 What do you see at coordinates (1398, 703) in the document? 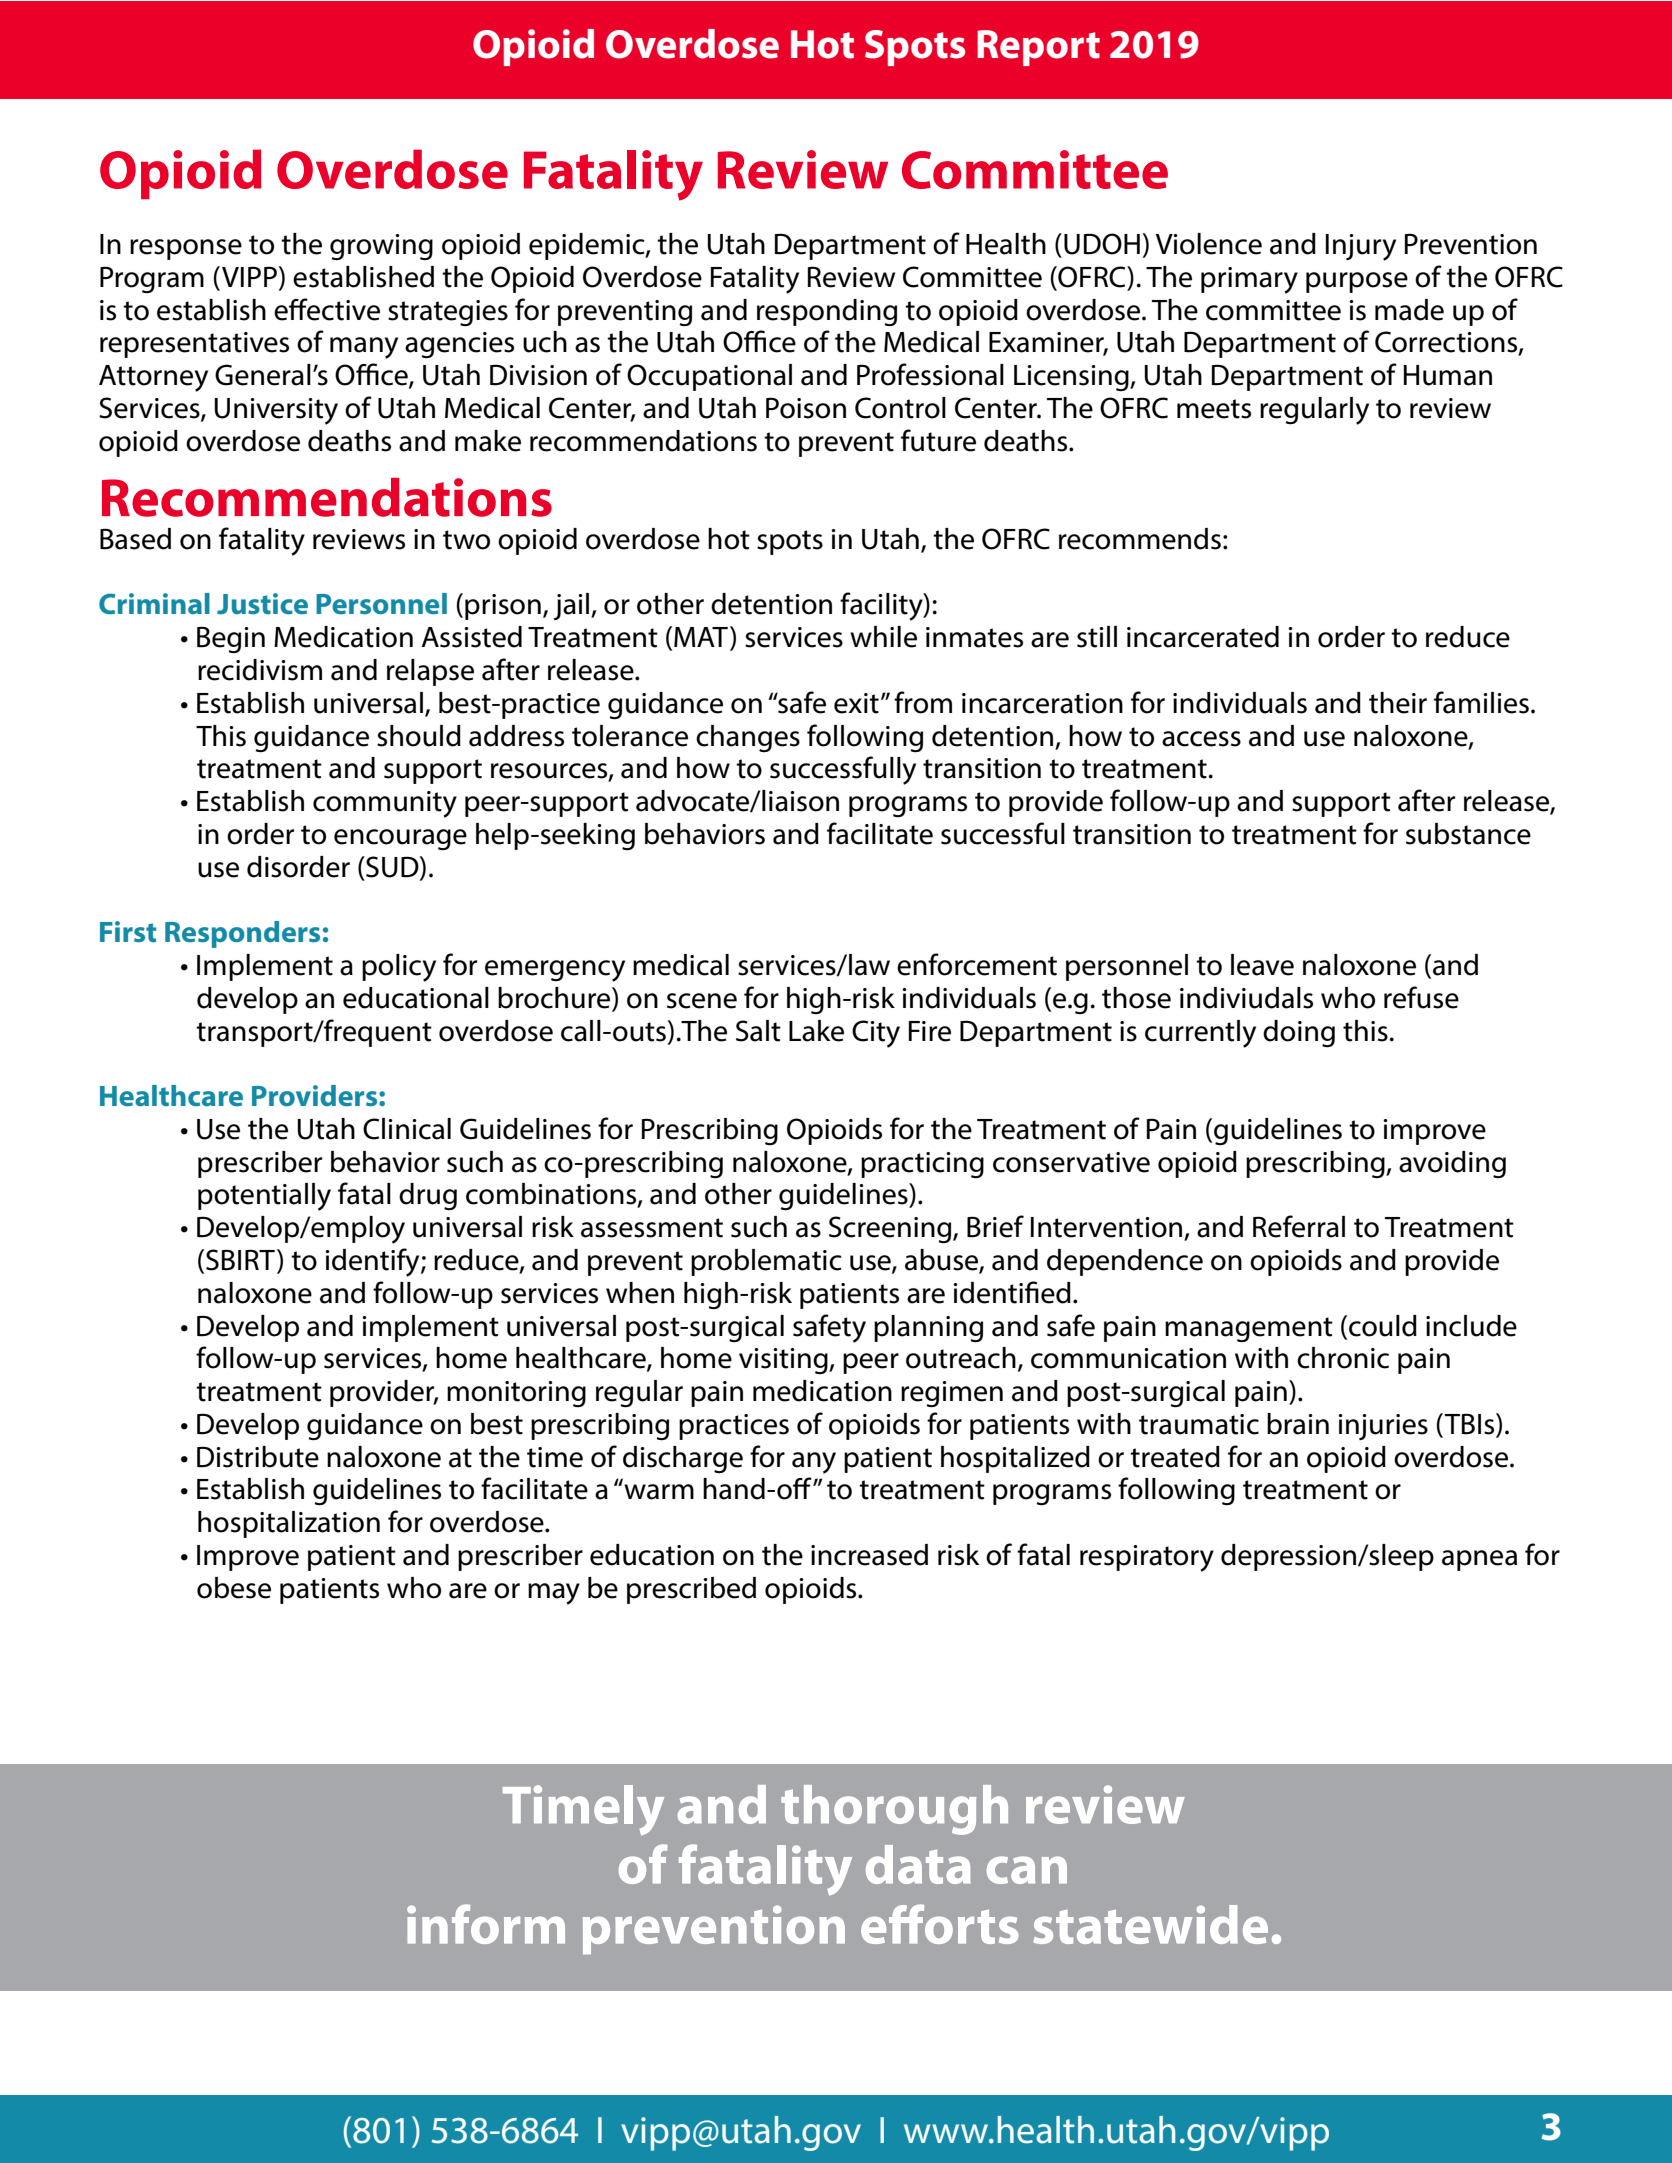
I see `their` at bounding box center [1398, 703].
